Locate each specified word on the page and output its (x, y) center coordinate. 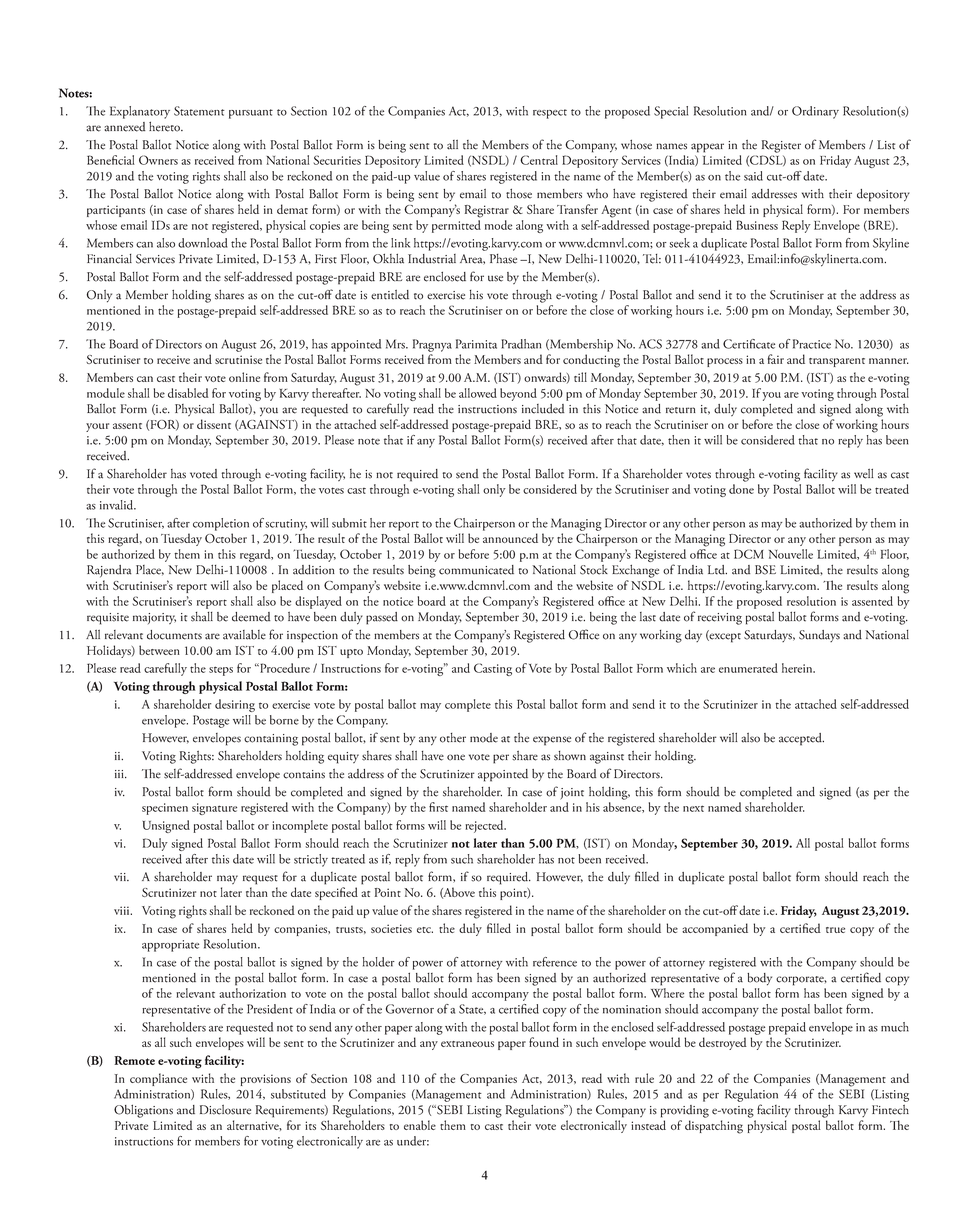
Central (539, 160)
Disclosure (225, 1110)
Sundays (819, 636)
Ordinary (815, 112)
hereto (166, 127)
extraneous (467, 1044)
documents (174, 635)
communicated (476, 570)
